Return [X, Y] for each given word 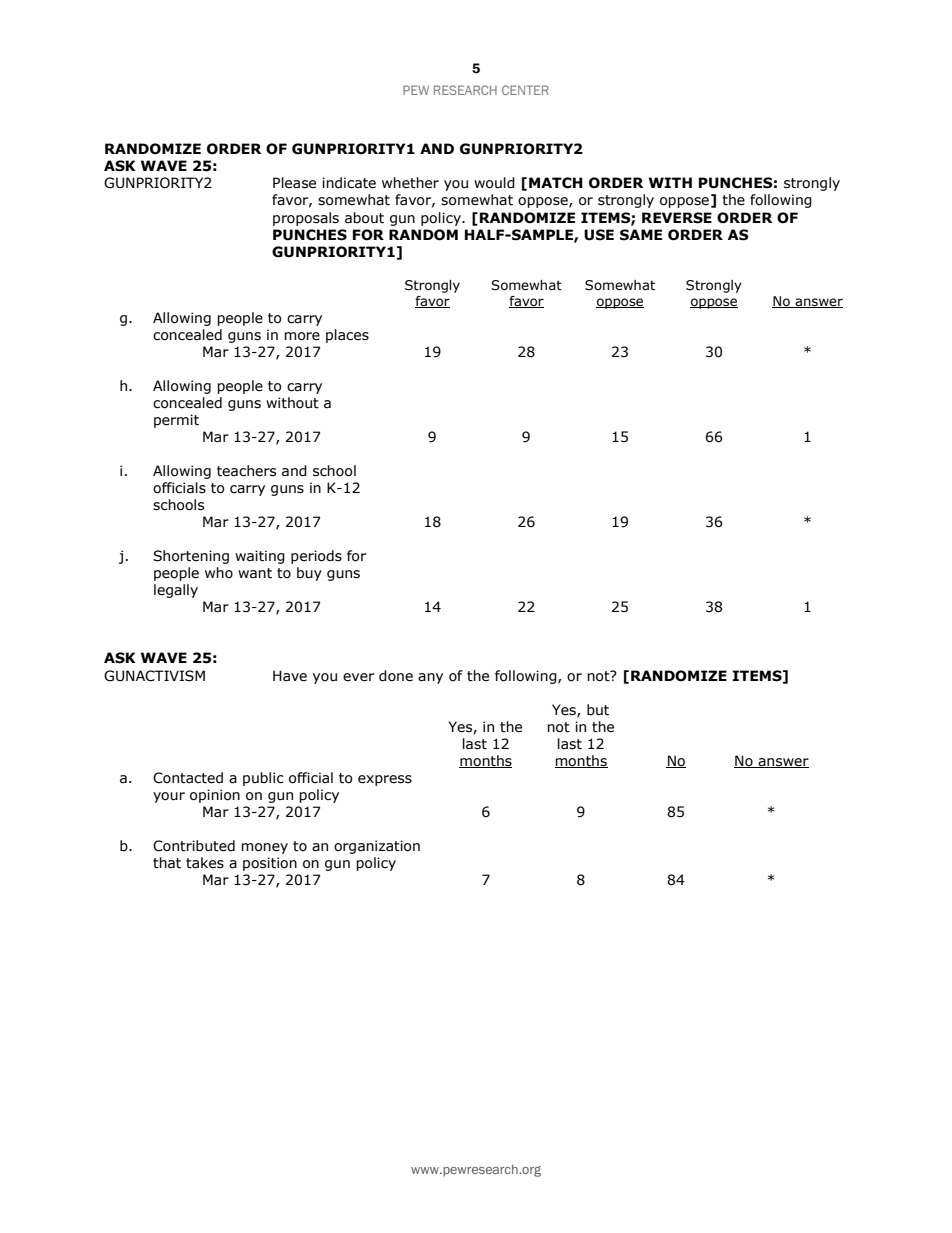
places [347, 336]
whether [410, 183]
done [396, 676]
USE [599, 235]
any [430, 678]
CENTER [525, 90]
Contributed [194, 846]
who [219, 573]
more [302, 336]
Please [294, 183]
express [385, 780]
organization [377, 847]
